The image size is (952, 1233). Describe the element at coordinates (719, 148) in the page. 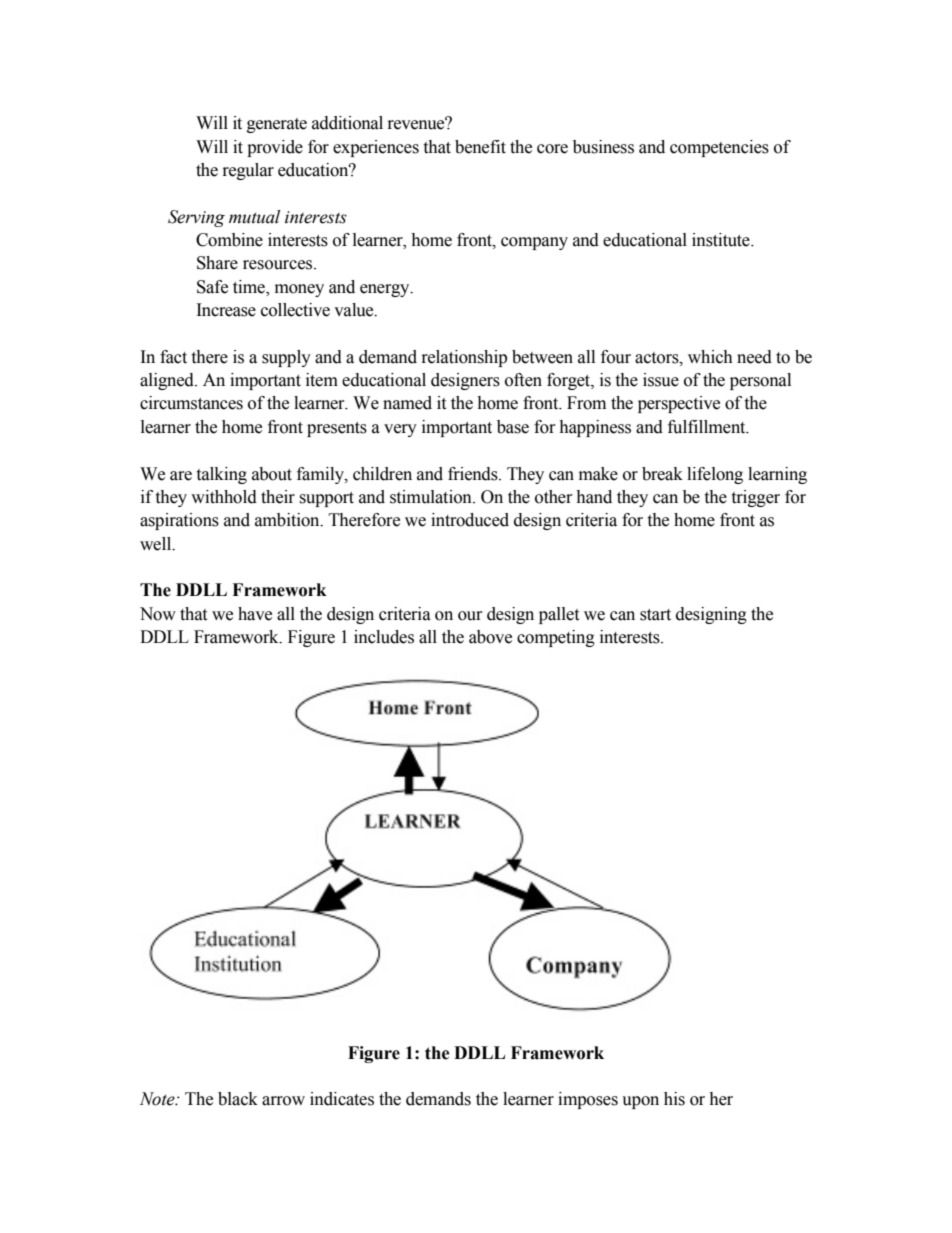

I see `competencies` at that location.
